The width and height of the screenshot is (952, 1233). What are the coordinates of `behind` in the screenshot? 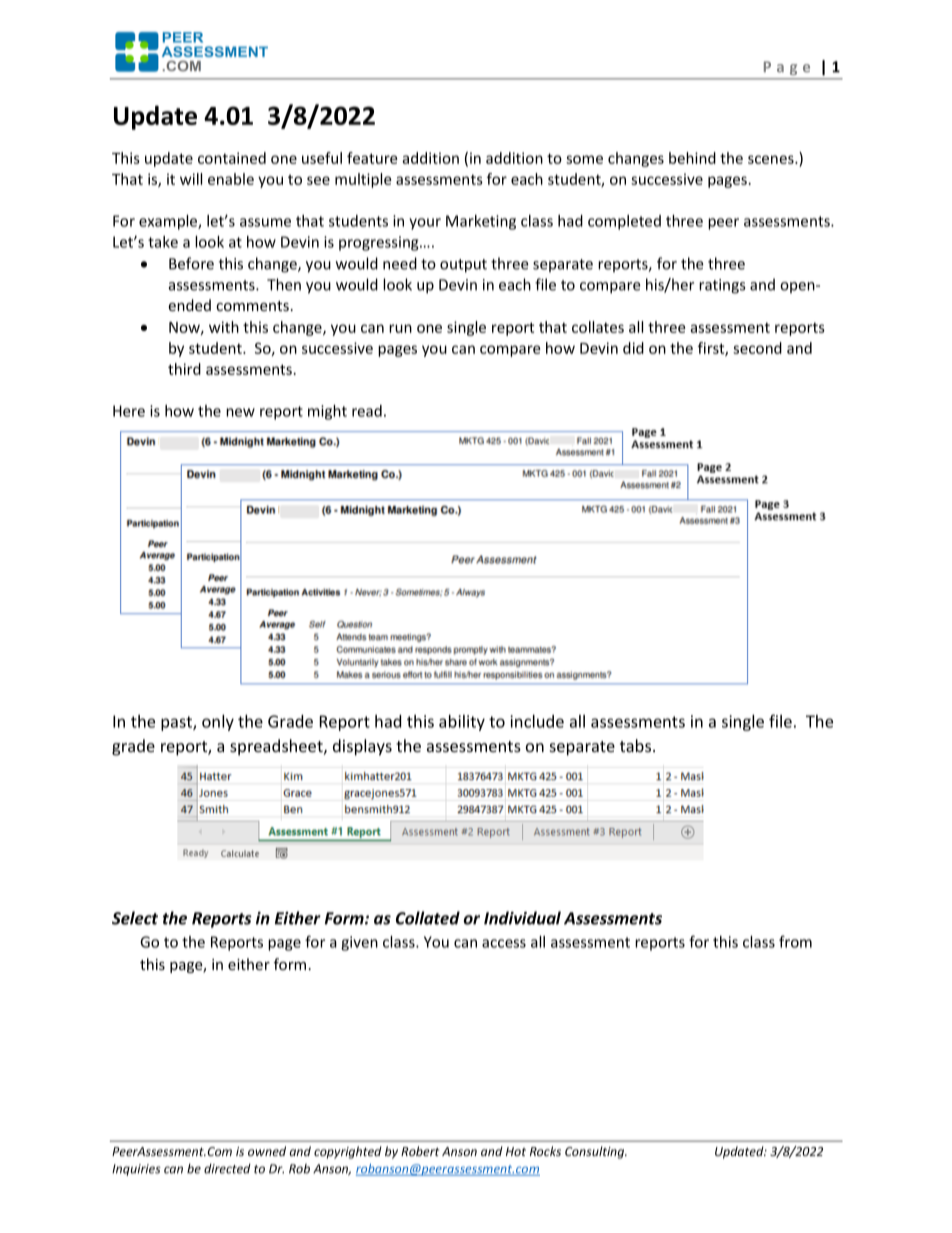 It's located at (692, 158).
